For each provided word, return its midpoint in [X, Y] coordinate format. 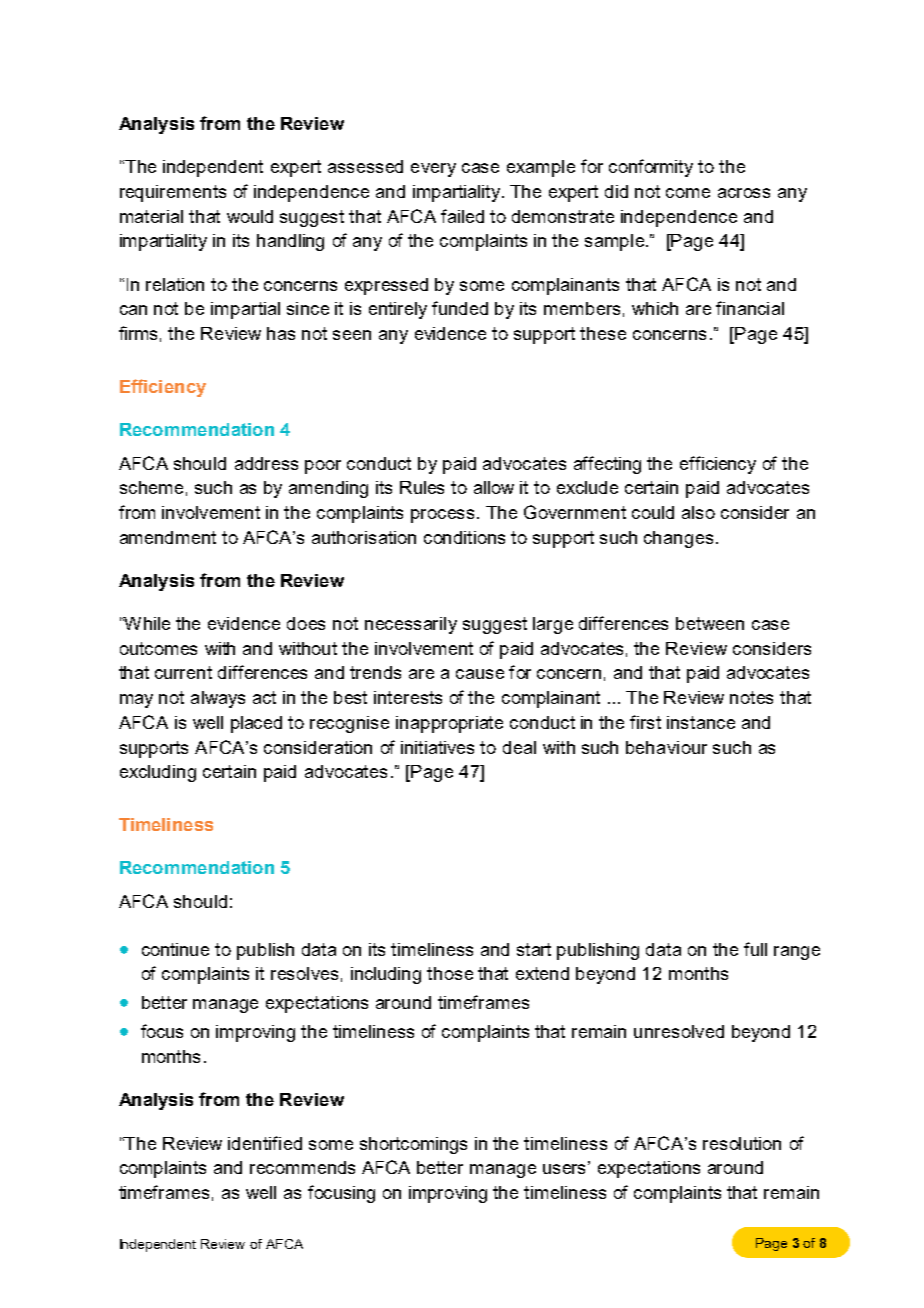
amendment [168, 537]
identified [265, 1143]
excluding [158, 773]
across [744, 193]
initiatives [437, 747]
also [698, 512]
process [442, 516]
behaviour [666, 747]
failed [462, 216]
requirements [173, 193]
